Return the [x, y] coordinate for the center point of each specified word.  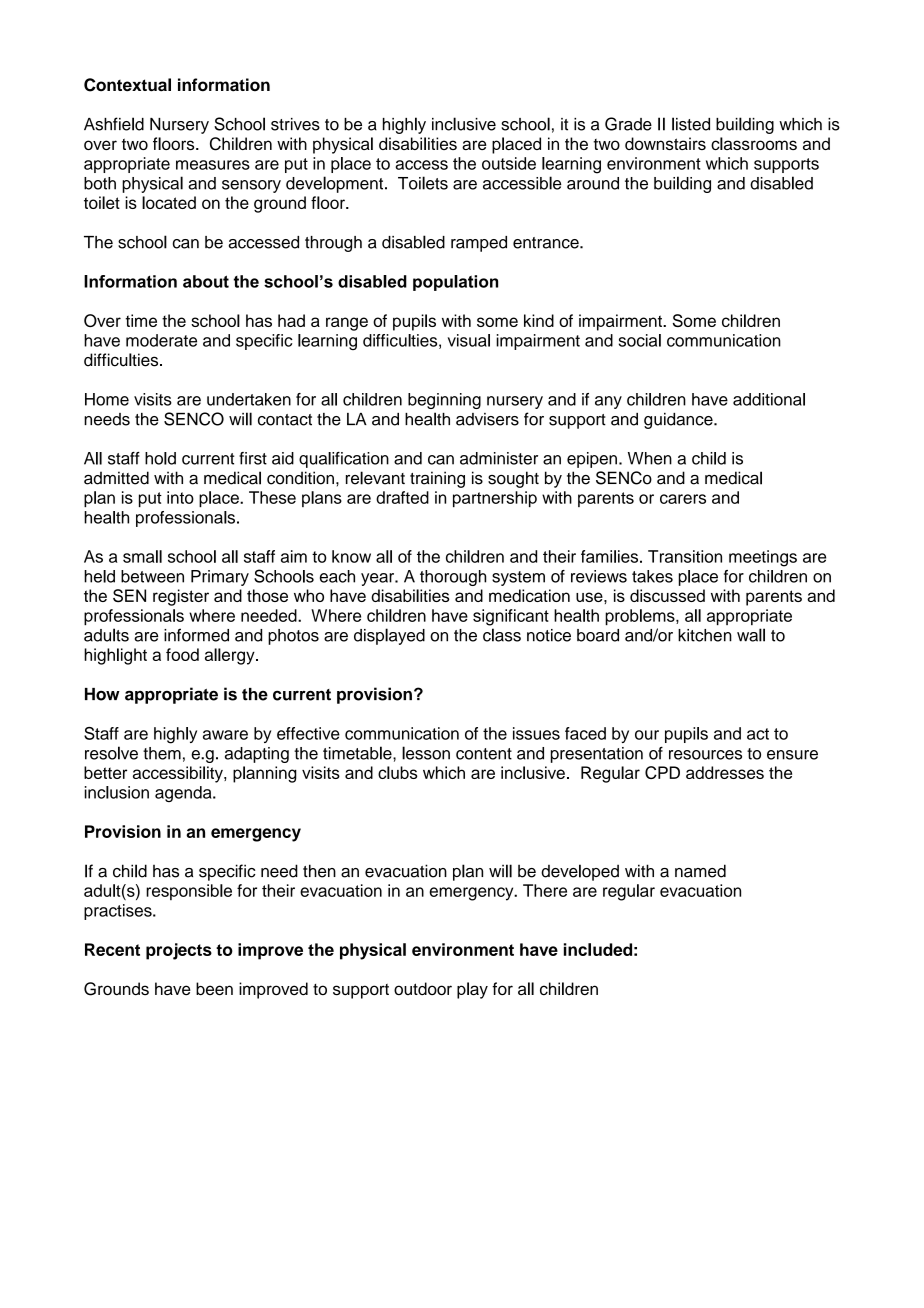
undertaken [249, 399]
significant [511, 617]
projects [179, 951]
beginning [444, 401]
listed [691, 124]
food [182, 654]
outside [509, 163]
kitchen [705, 635]
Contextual [127, 85]
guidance [679, 421]
